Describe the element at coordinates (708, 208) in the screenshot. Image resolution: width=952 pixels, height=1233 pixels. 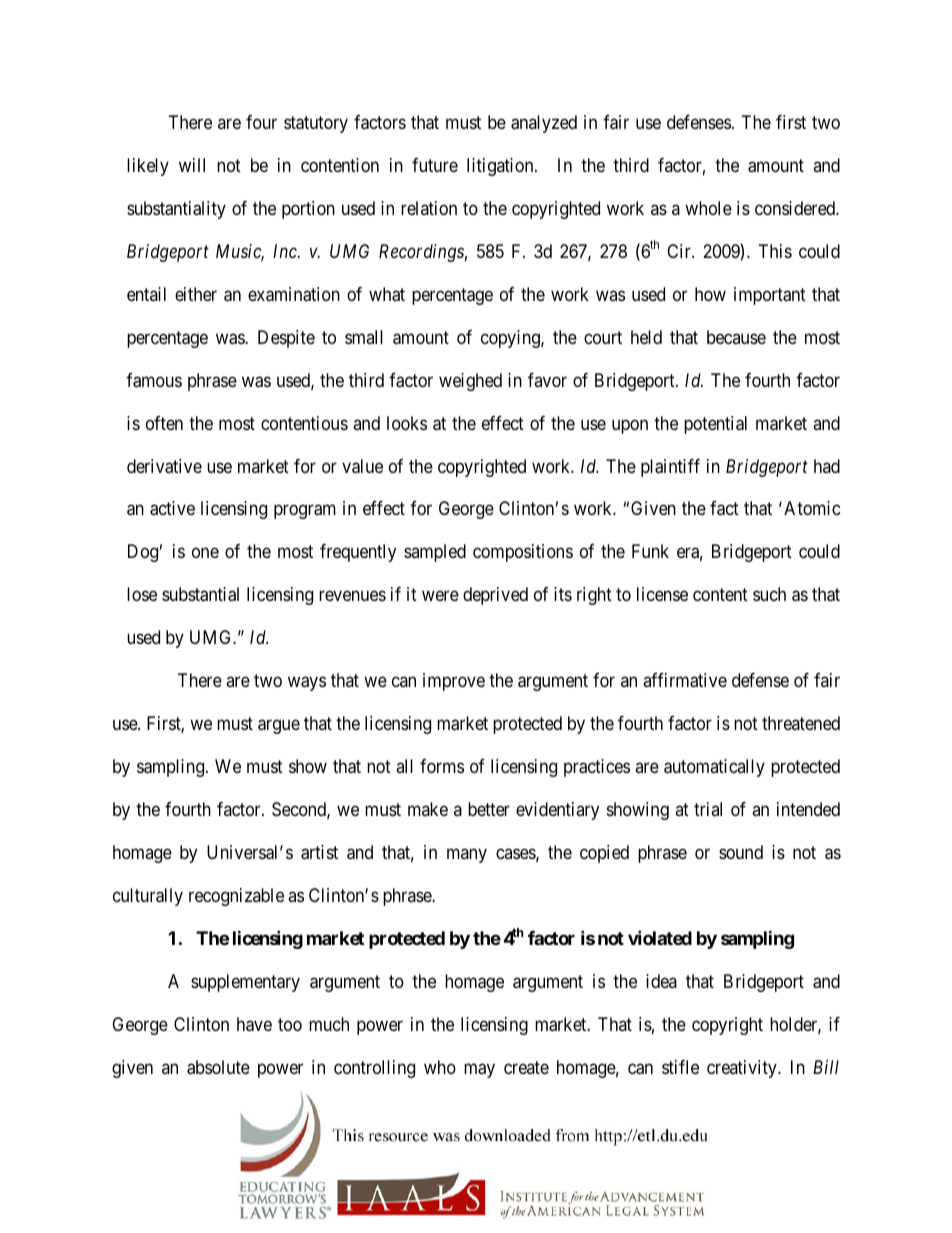
I see `whole` at that location.
